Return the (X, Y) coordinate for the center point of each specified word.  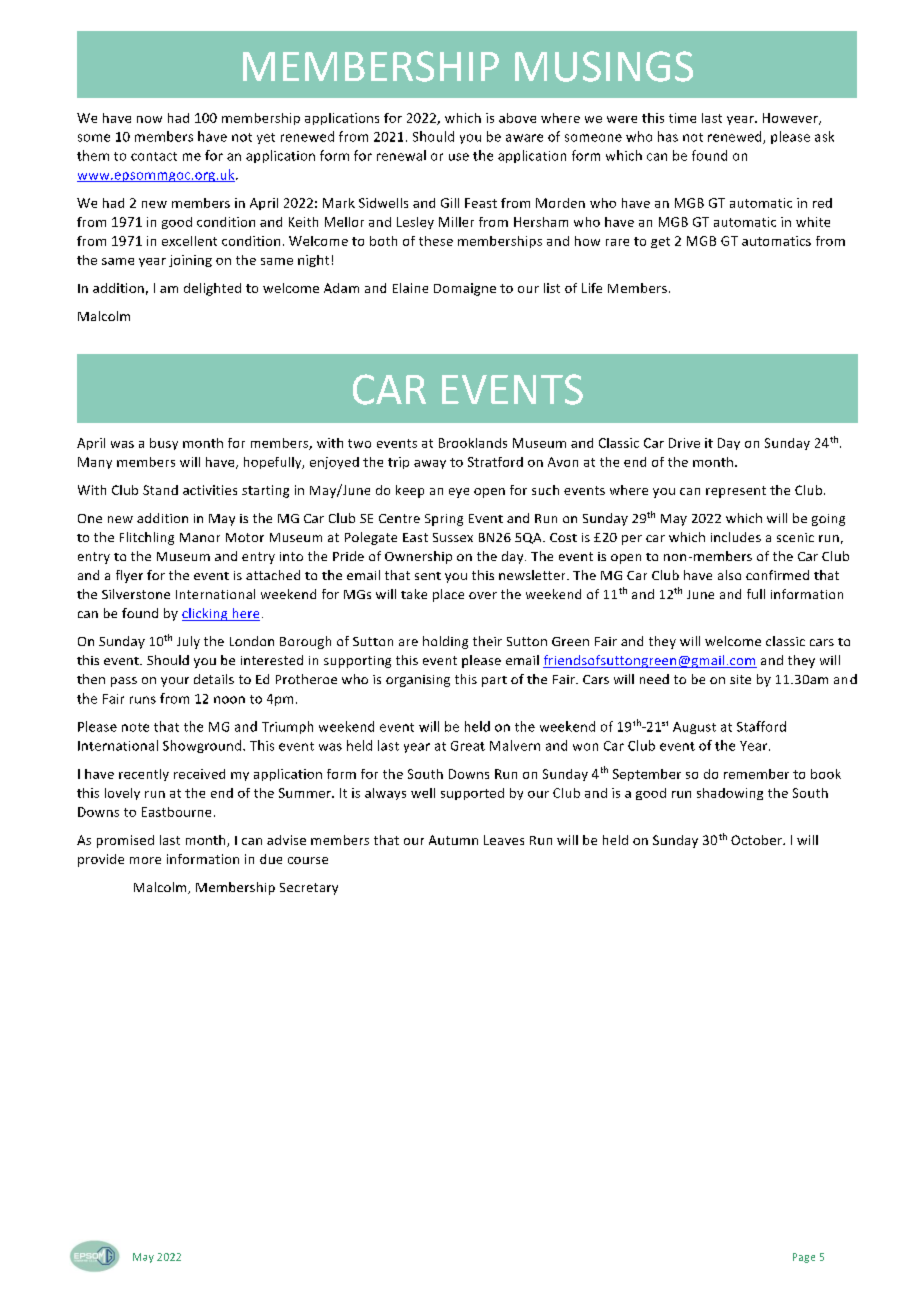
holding (445, 642)
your (175, 682)
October (757, 840)
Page (804, 1258)
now (149, 119)
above (517, 118)
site (740, 679)
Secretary (309, 889)
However (791, 119)
